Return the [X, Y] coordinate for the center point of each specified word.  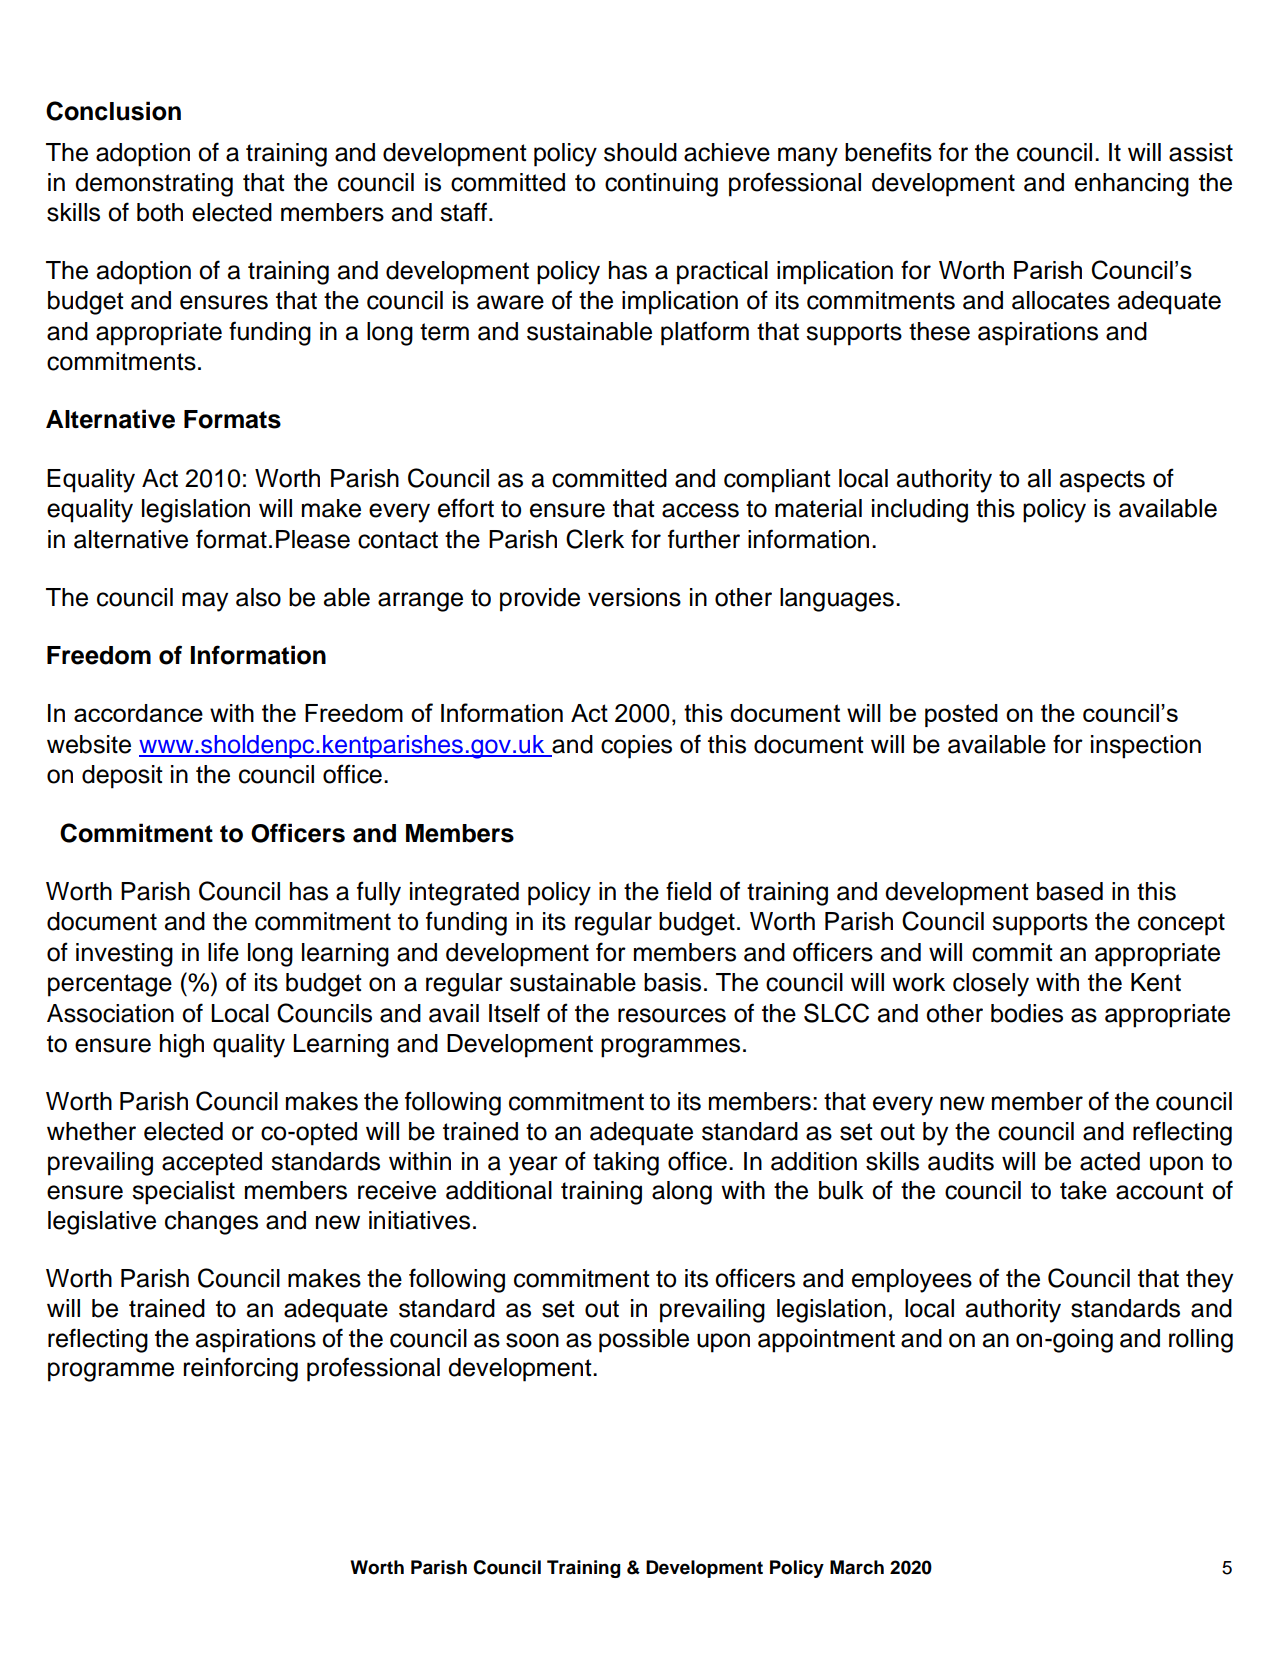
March [857, 1567]
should [640, 152]
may [205, 602]
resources [672, 1015]
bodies [1027, 1013]
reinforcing [240, 1369]
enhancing [1132, 185]
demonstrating [154, 185]
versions [634, 597]
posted [961, 715]
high [182, 1046]
